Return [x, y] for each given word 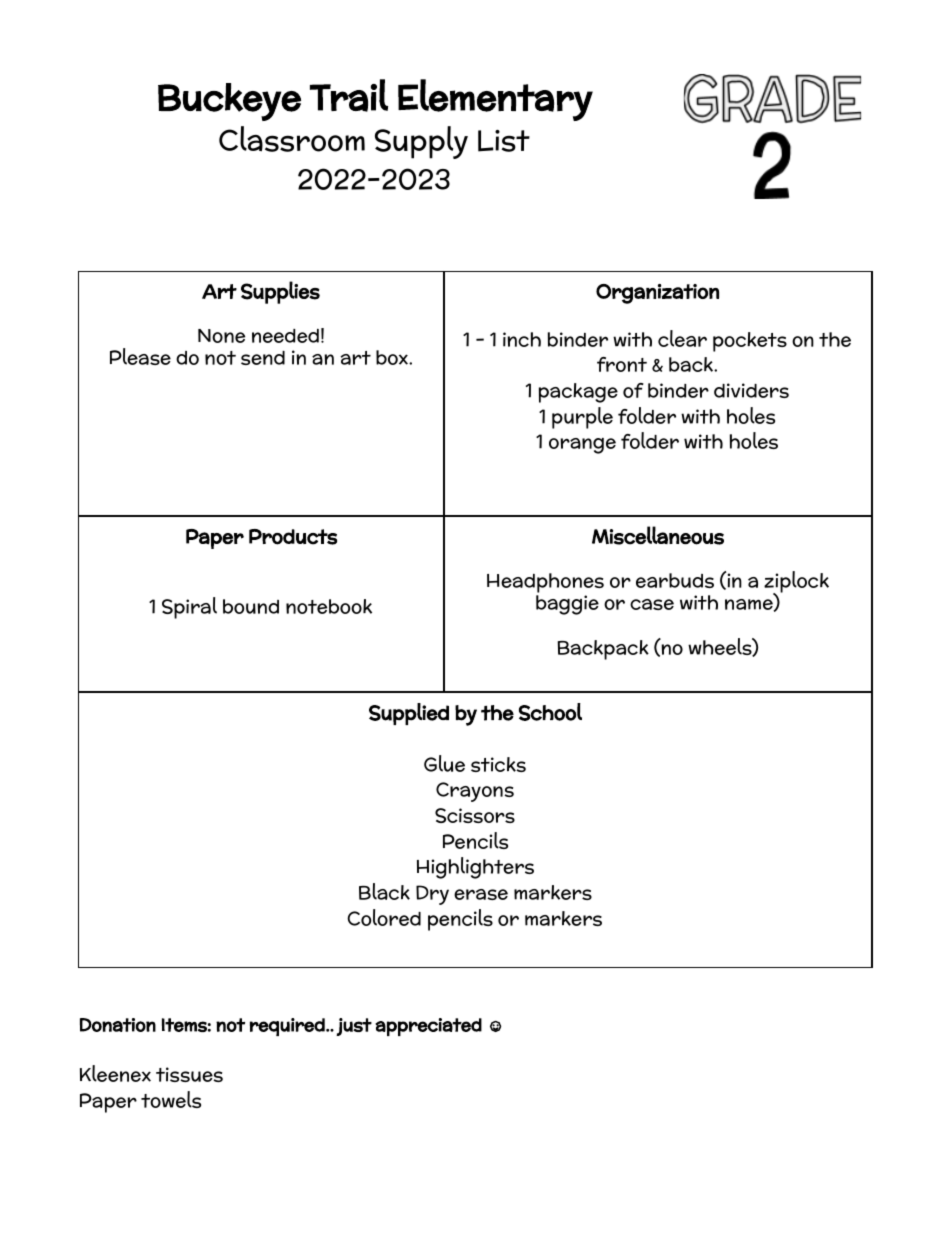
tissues [189, 1074]
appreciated [428, 1027]
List [504, 141]
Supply [421, 142]
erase [481, 894]
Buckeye [229, 102]
